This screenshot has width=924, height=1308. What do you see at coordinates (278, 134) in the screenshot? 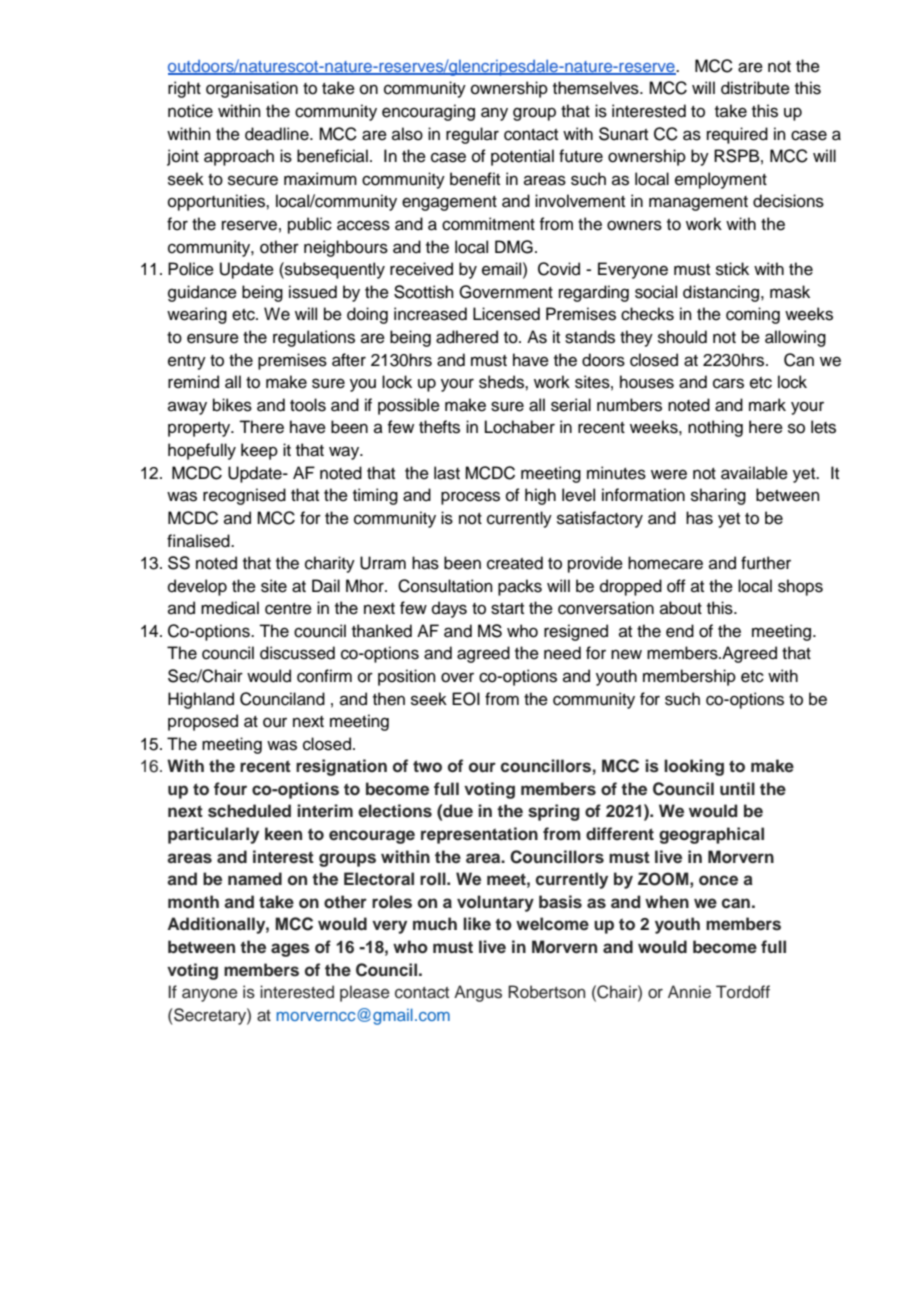
I see `deadline` at bounding box center [278, 134].
